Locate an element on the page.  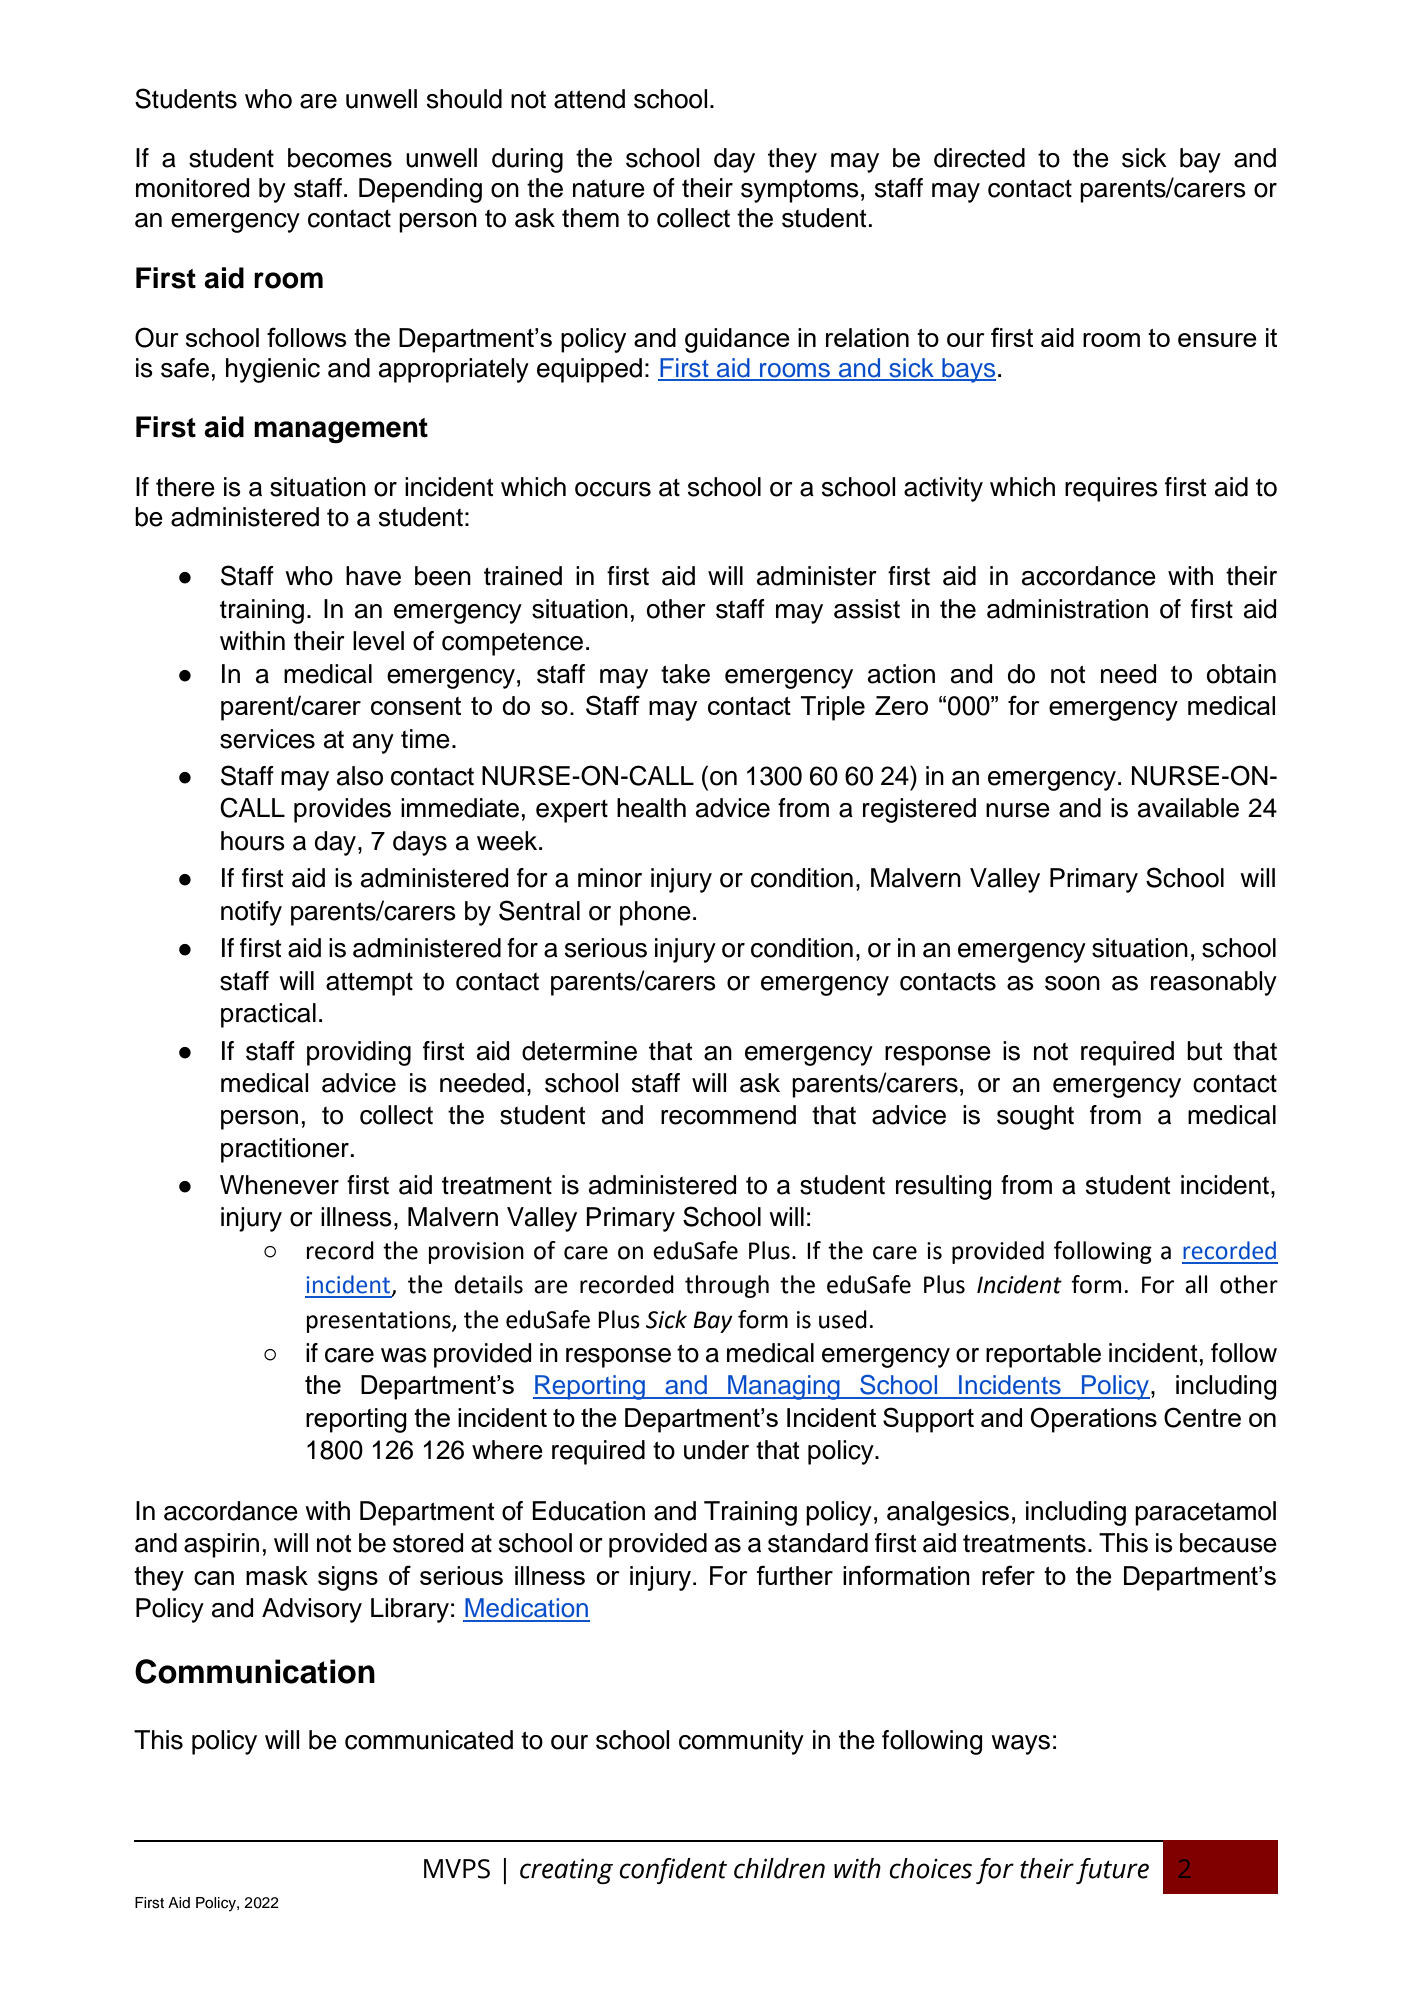
under is located at coordinates (716, 1450).
